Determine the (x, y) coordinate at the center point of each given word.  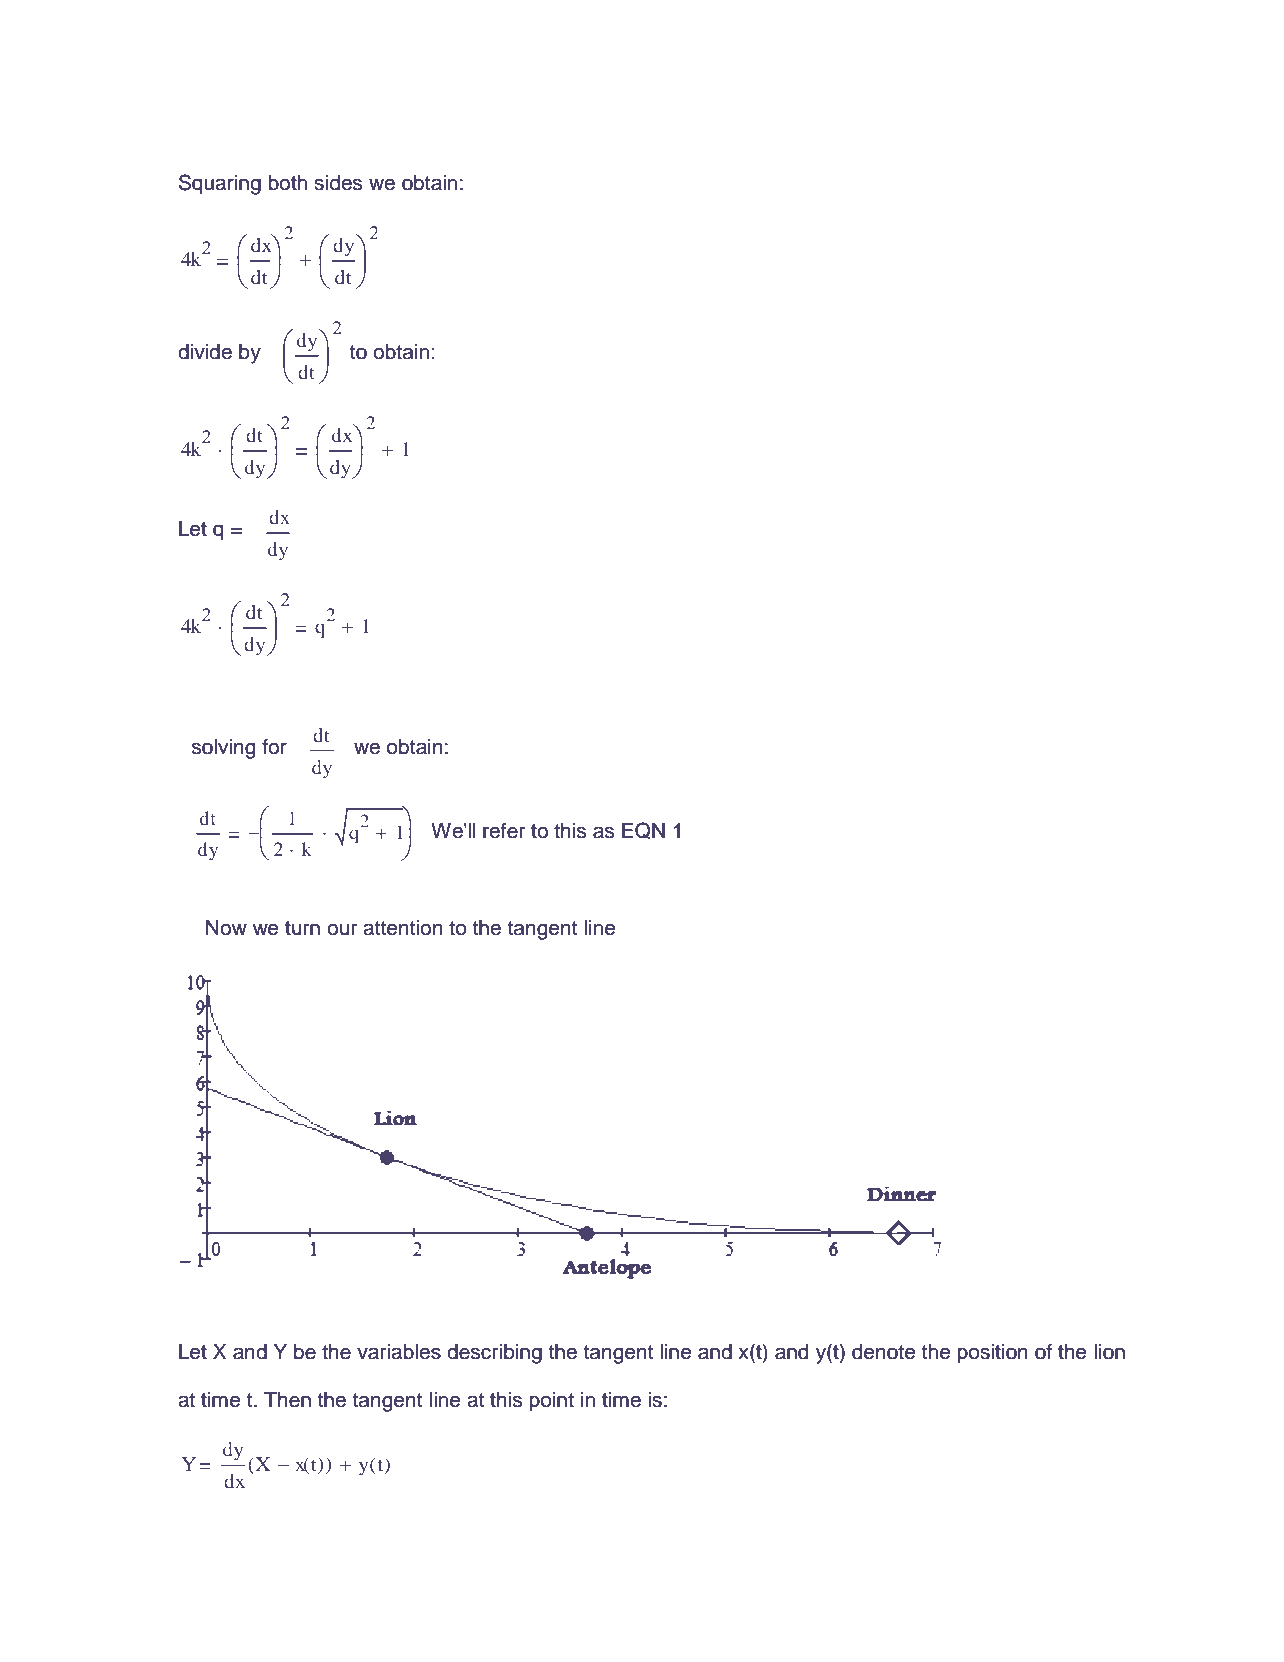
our (342, 929)
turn (302, 928)
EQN (643, 830)
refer (504, 831)
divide (205, 352)
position (992, 1354)
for (274, 747)
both (287, 183)
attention (403, 928)
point (551, 1402)
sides (338, 183)
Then (287, 1400)
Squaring (220, 184)
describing (494, 1354)
